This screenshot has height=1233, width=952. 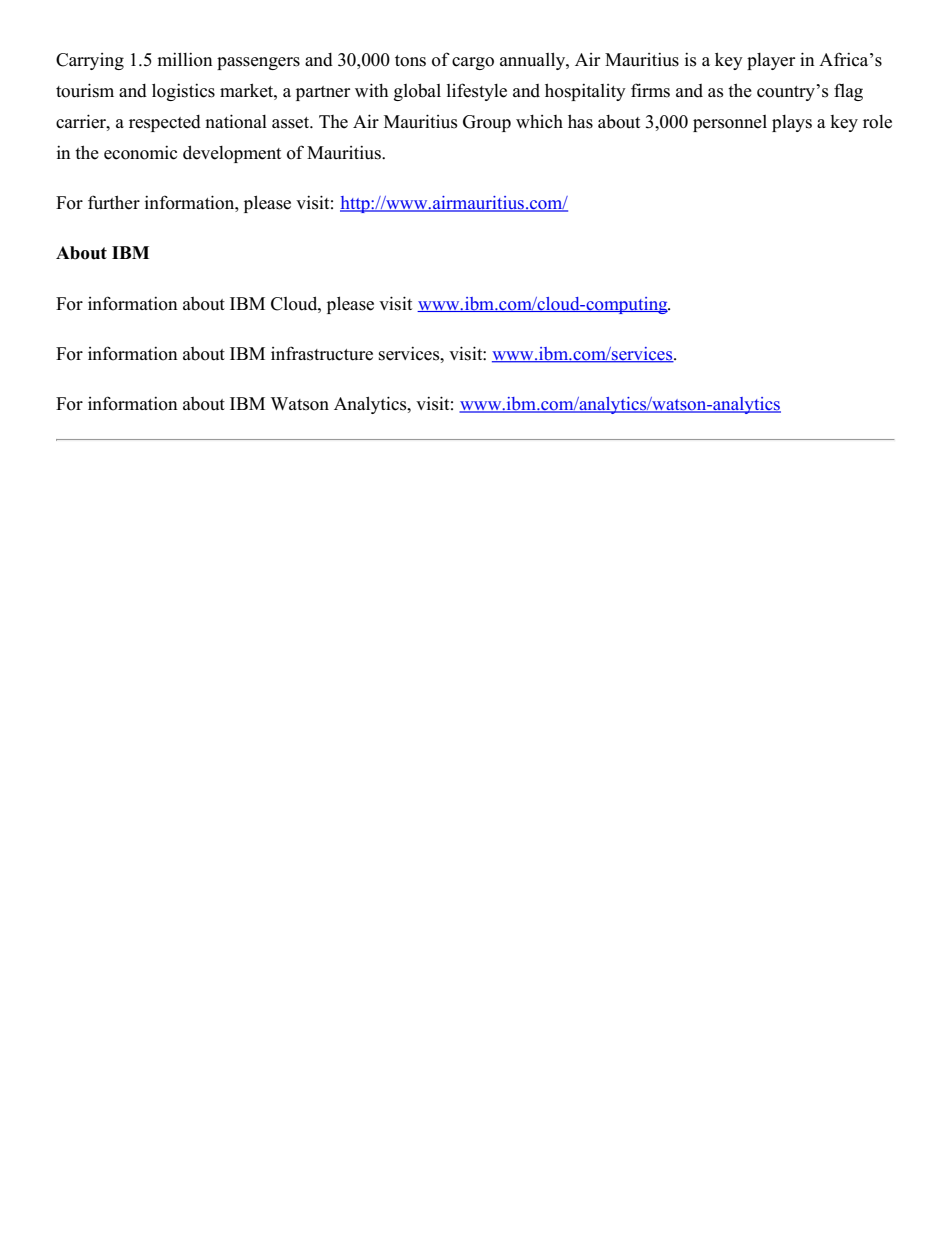 I want to click on plays, so click(x=792, y=123).
